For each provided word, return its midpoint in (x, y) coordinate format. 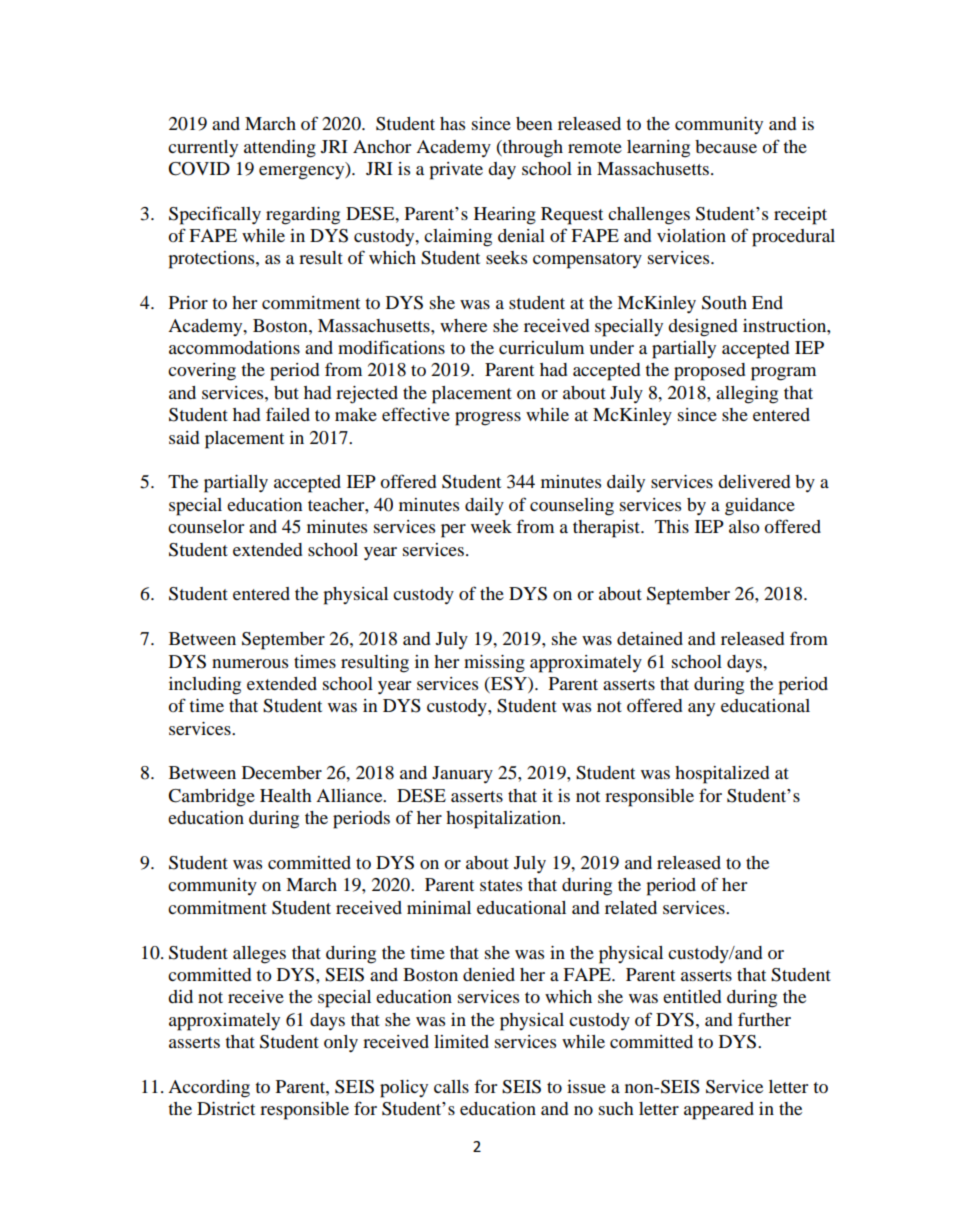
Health (286, 795)
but (286, 392)
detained (650, 638)
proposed (709, 372)
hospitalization (505, 820)
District (226, 1108)
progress (488, 419)
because (726, 146)
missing (494, 664)
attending (280, 149)
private (456, 171)
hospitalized (722, 775)
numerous (250, 663)
